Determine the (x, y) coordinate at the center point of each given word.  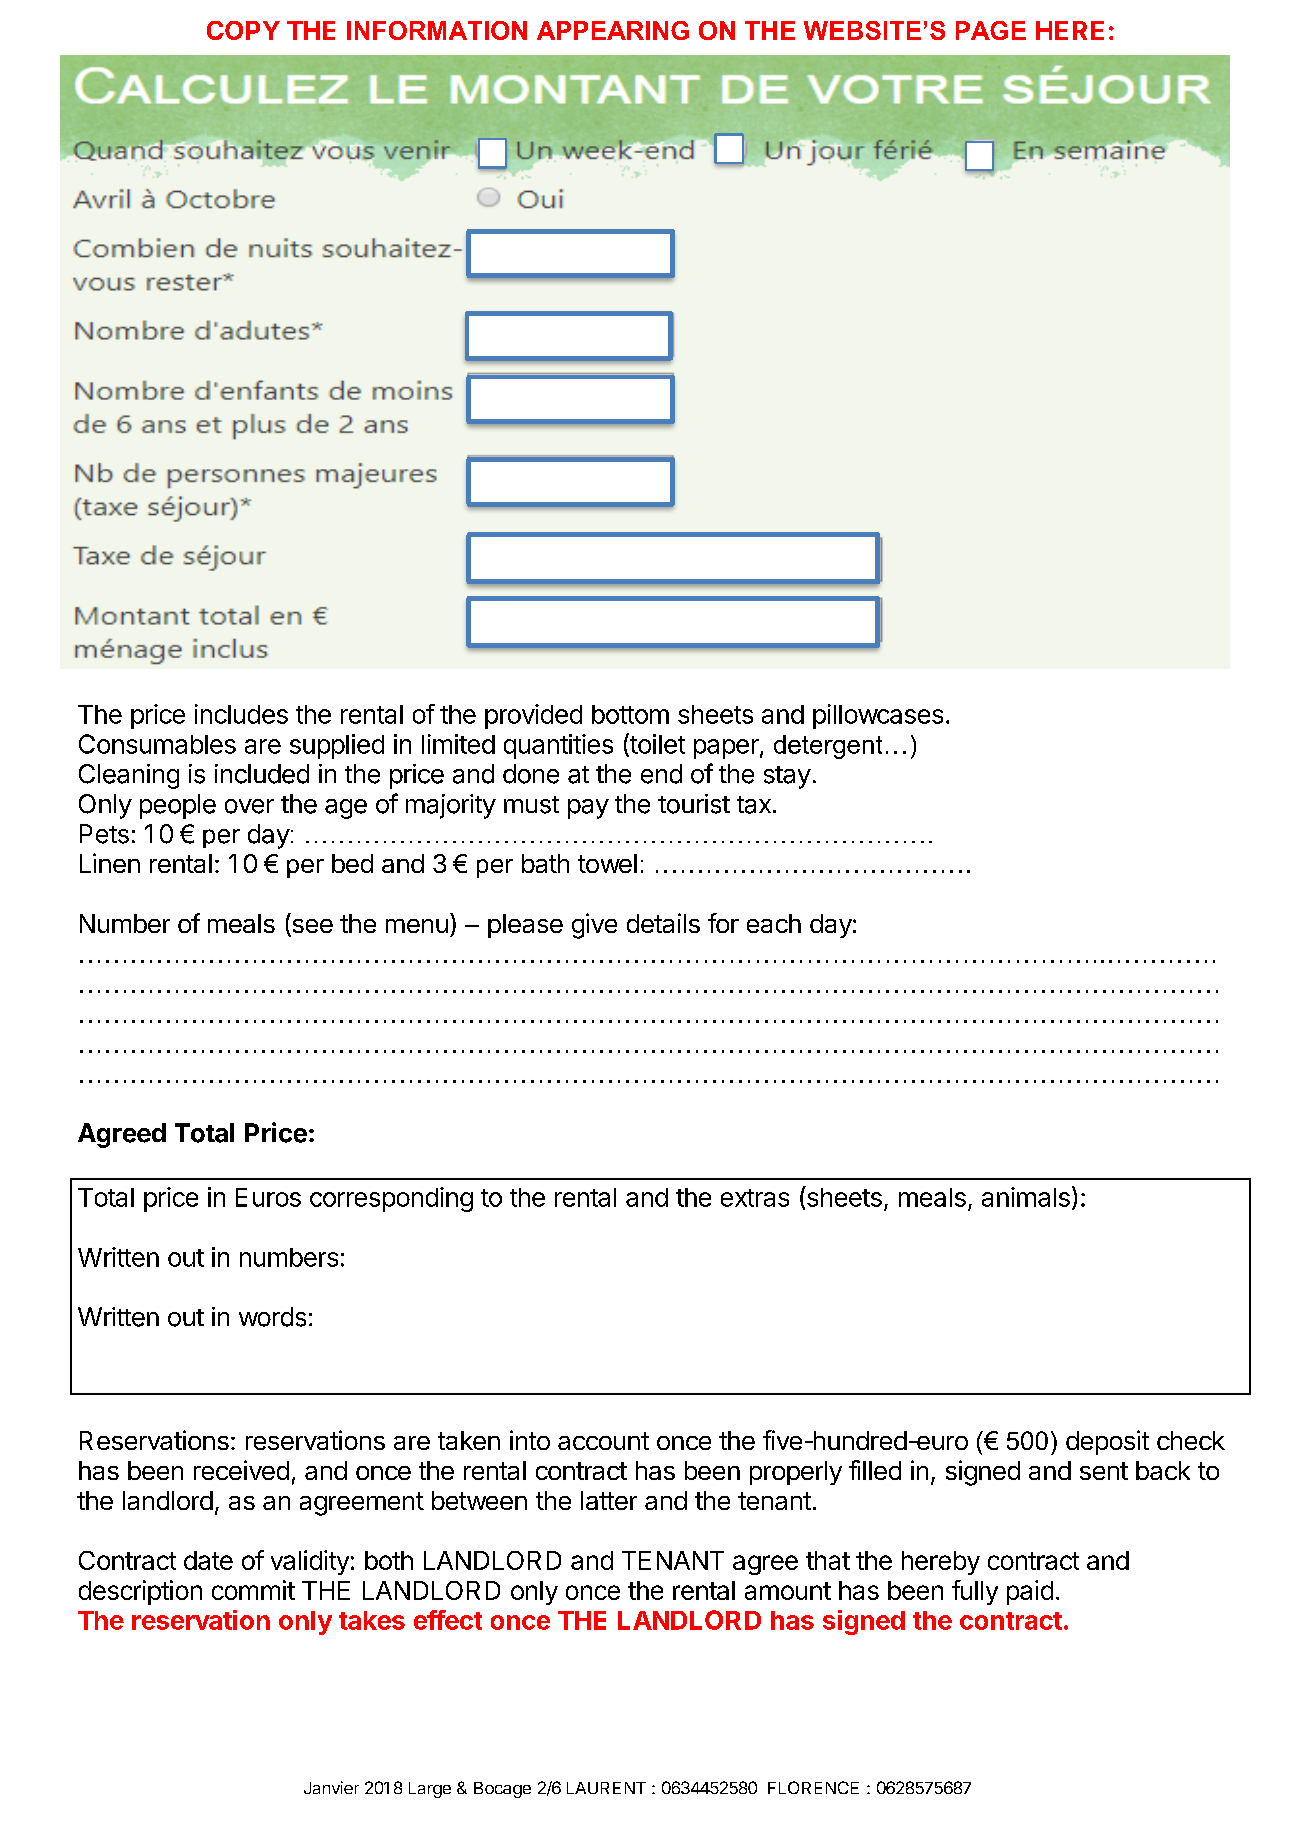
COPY (243, 30)
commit (253, 1590)
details (663, 923)
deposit (1107, 1442)
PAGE (991, 30)
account (603, 1441)
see (311, 927)
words (272, 1317)
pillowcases (878, 716)
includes (241, 714)
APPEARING (613, 30)
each (774, 923)
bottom (630, 714)
